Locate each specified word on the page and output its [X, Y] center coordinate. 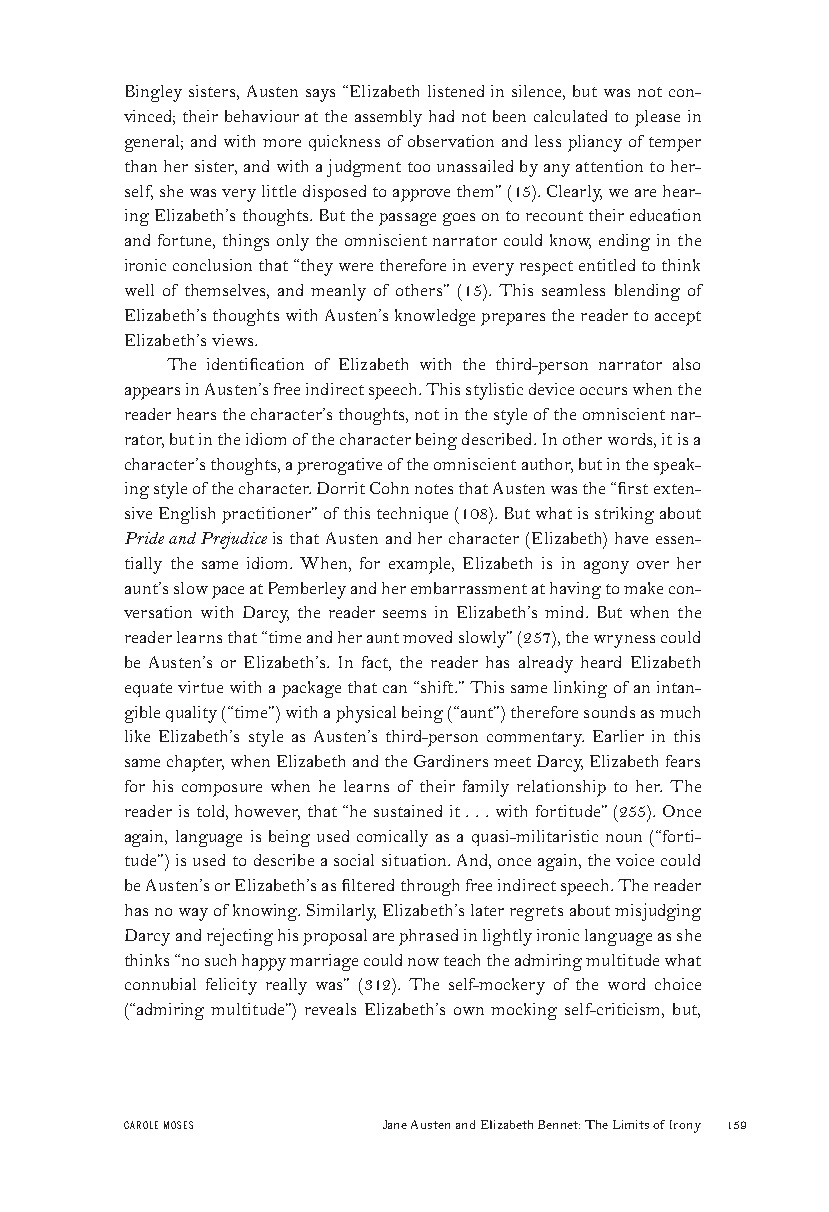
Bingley [154, 93]
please [657, 118]
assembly [388, 118]
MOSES [178, 1125]
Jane [395, 1124]
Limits [631, 1124]
